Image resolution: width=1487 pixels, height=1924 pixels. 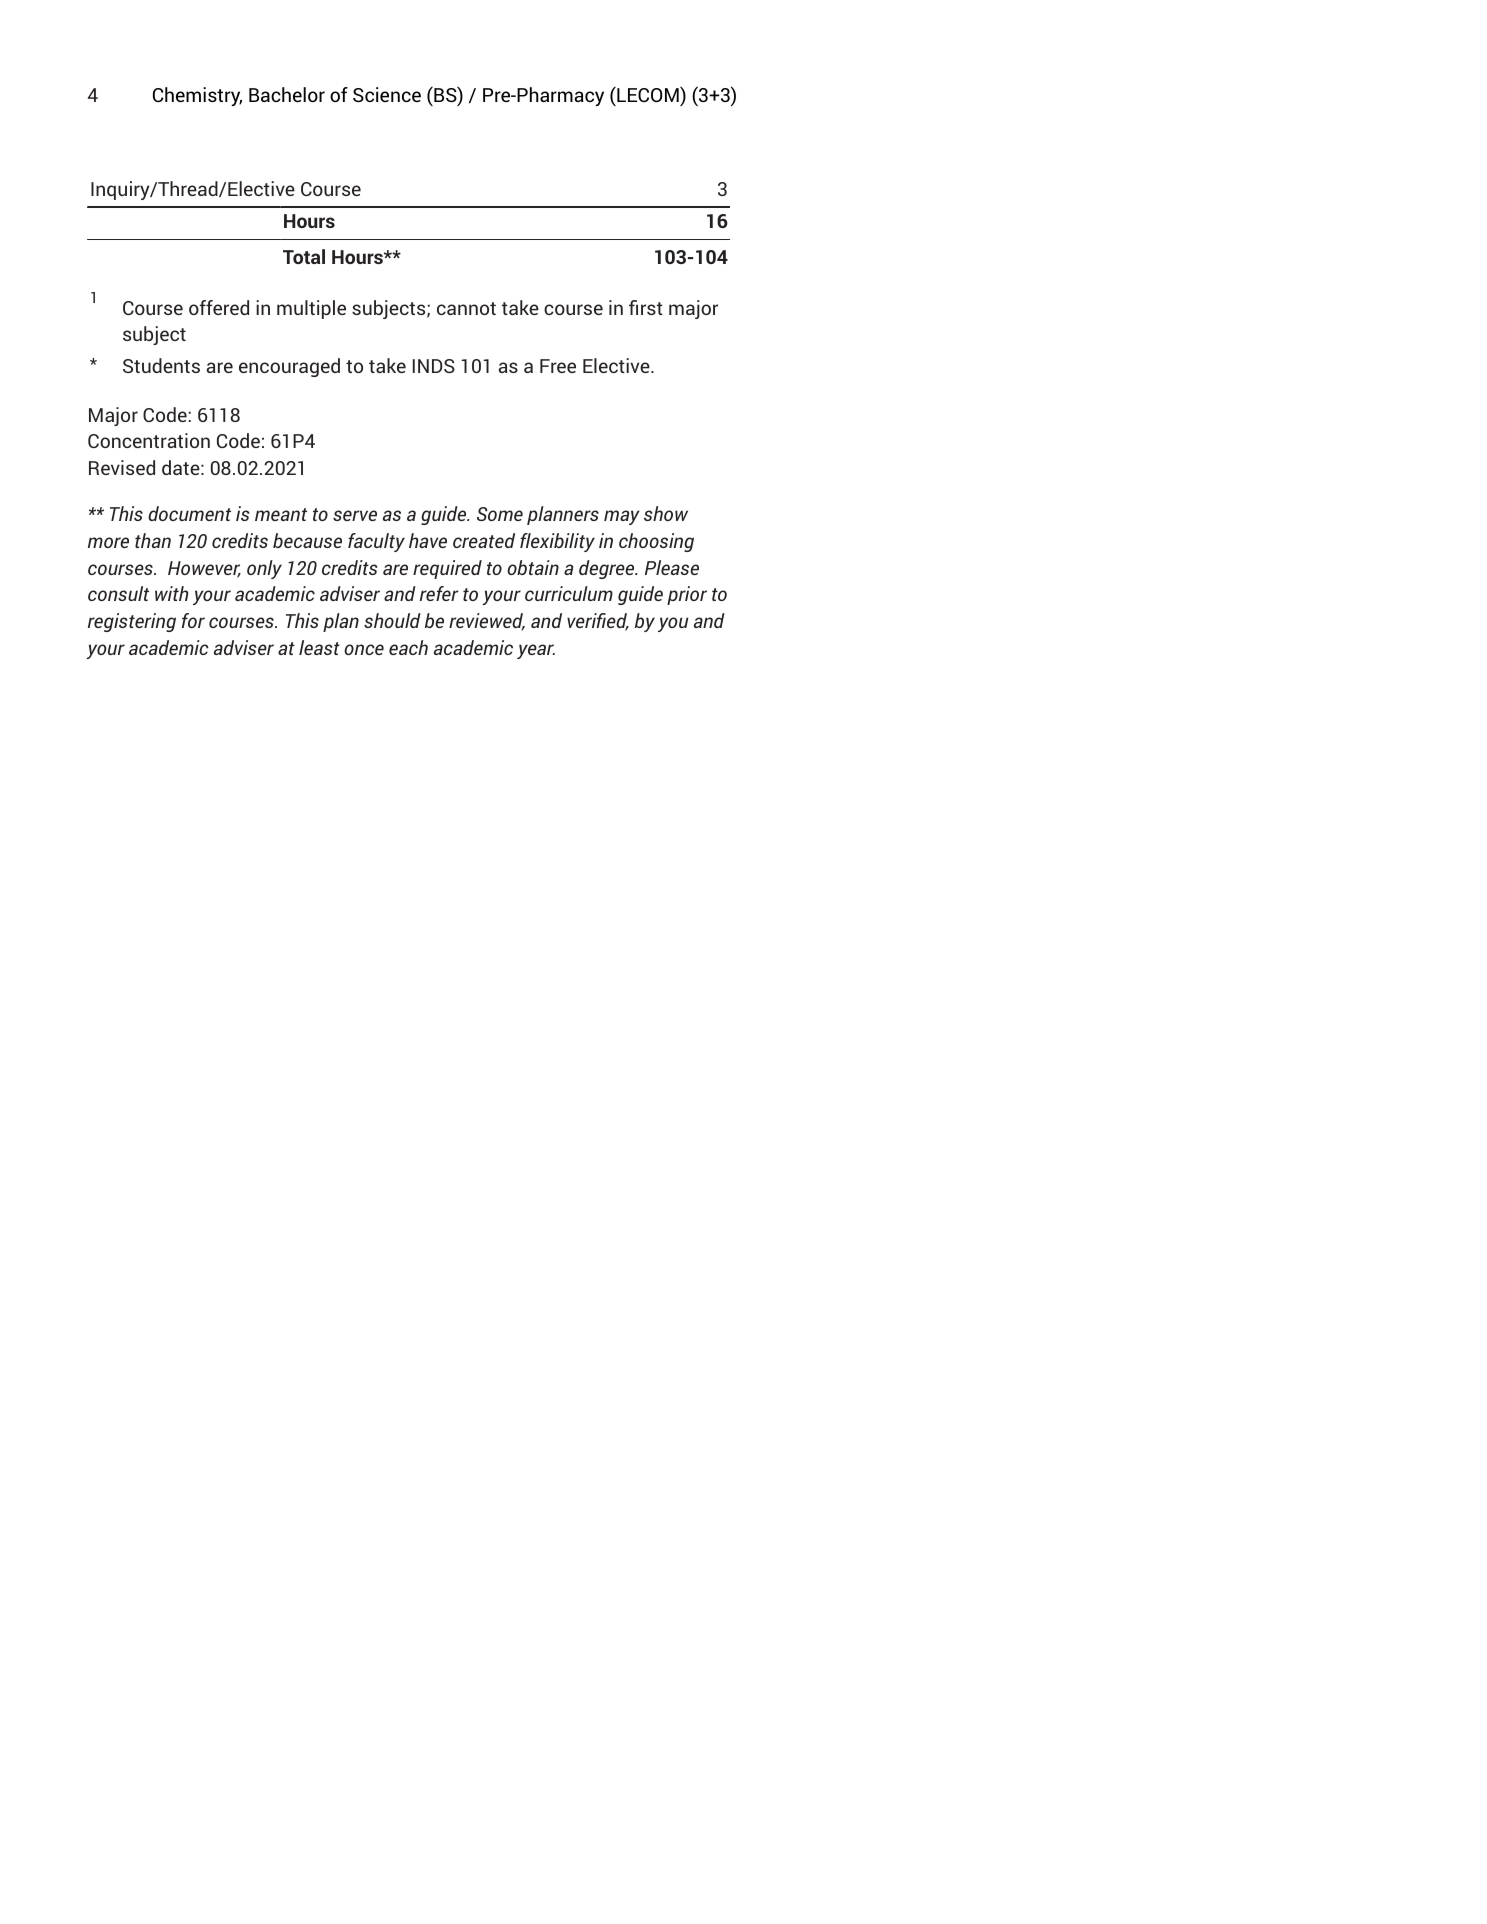 I want to click on show, so click(x=666, y=513).
